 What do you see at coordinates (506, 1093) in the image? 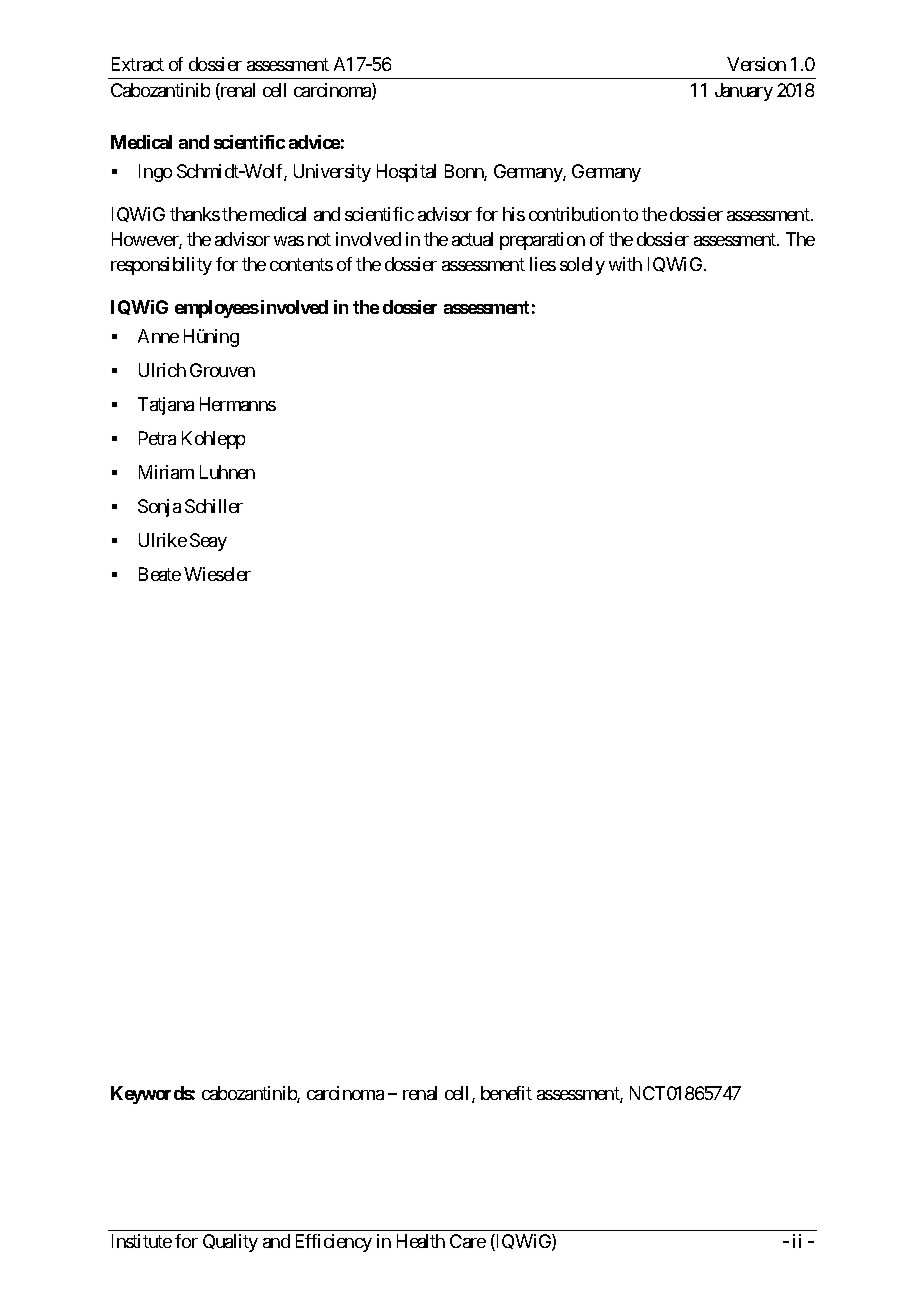
I see `benefit` at bounding box center [506, 1093].
